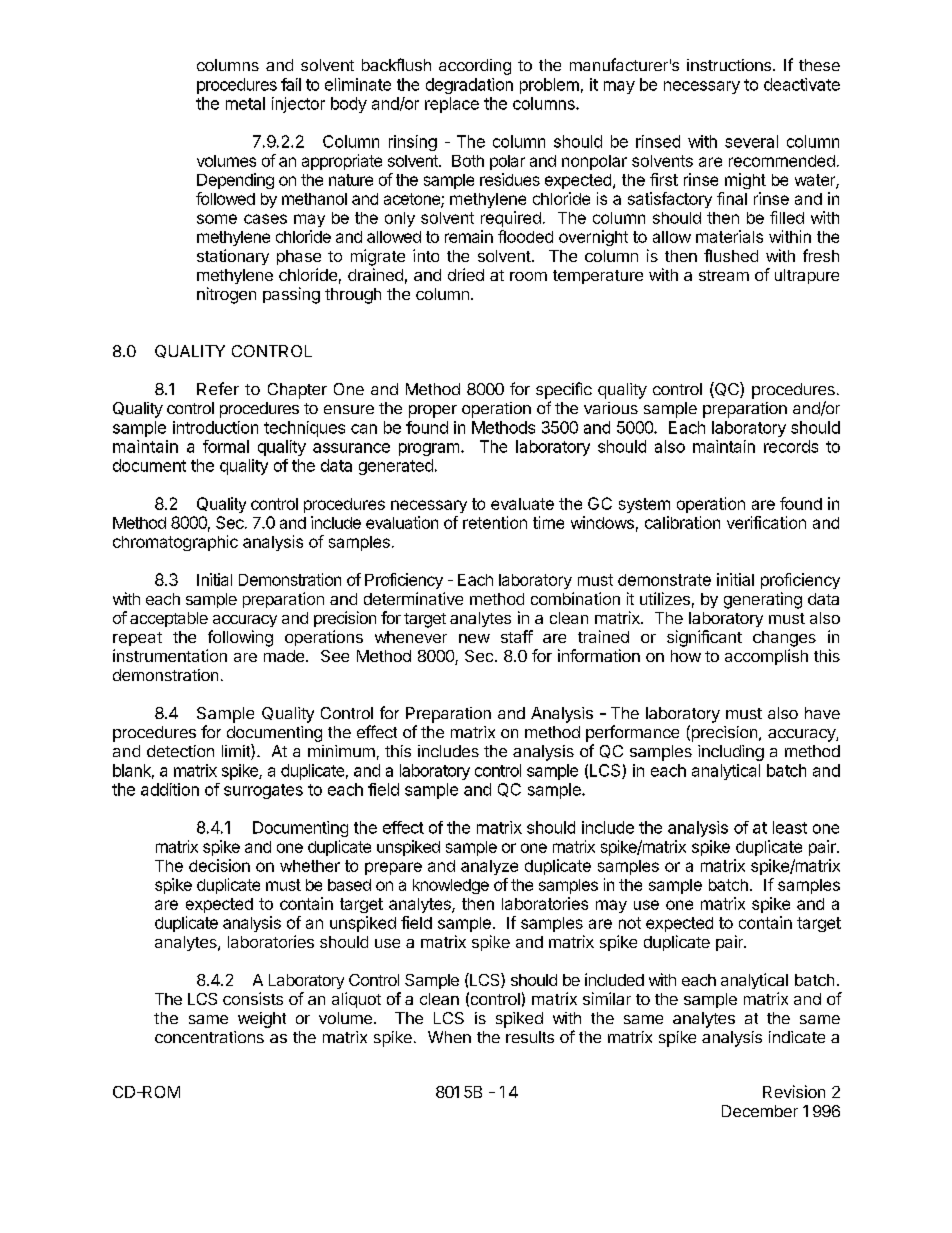 The image size is (952, 1233). What do you see at coordinates (245, 103) in the screenshot?
I see `metal` at bounding box center [245, 103].
